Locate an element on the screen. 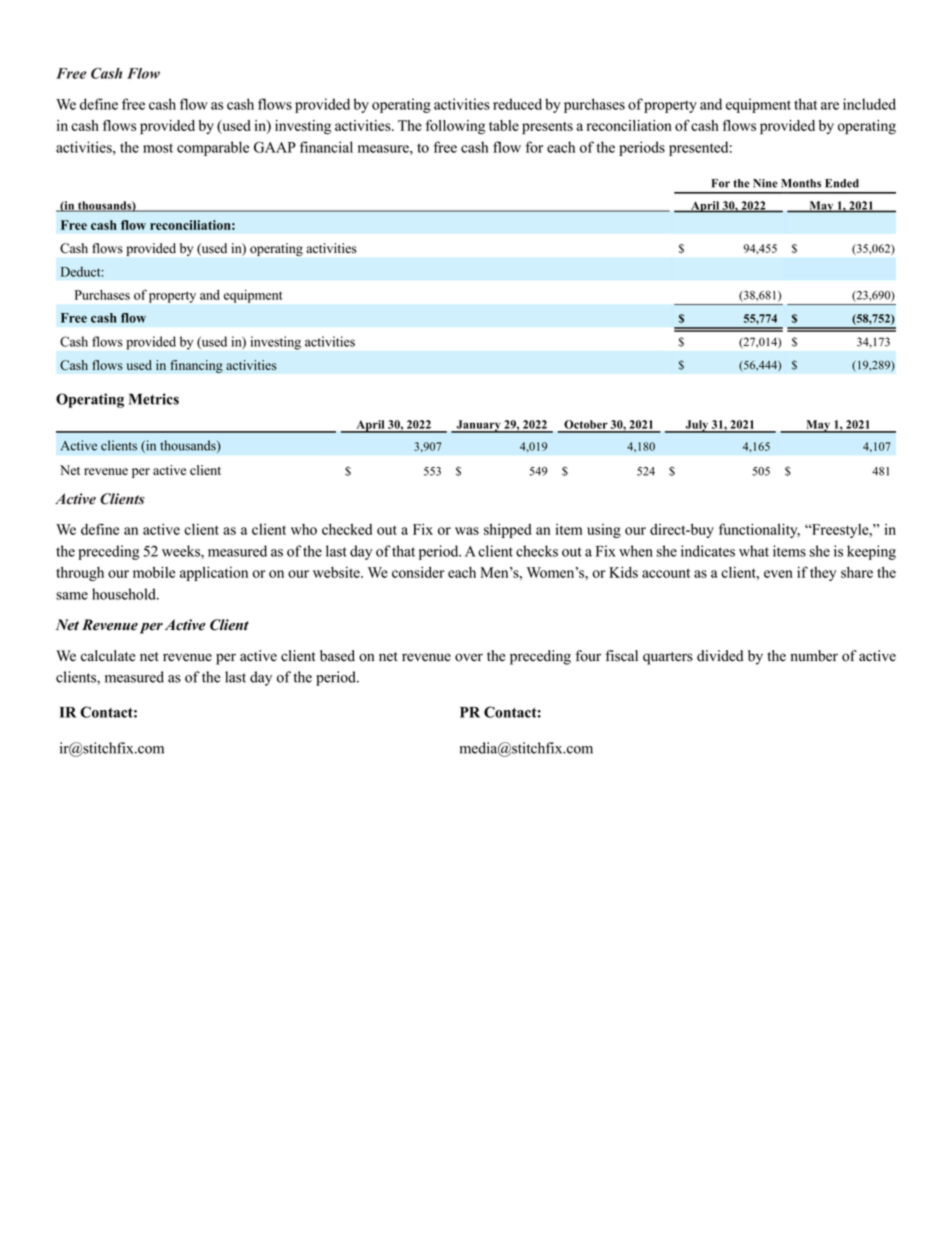 This screenshot has width=952, height=1233. over is located at coordinates (469, 657).
